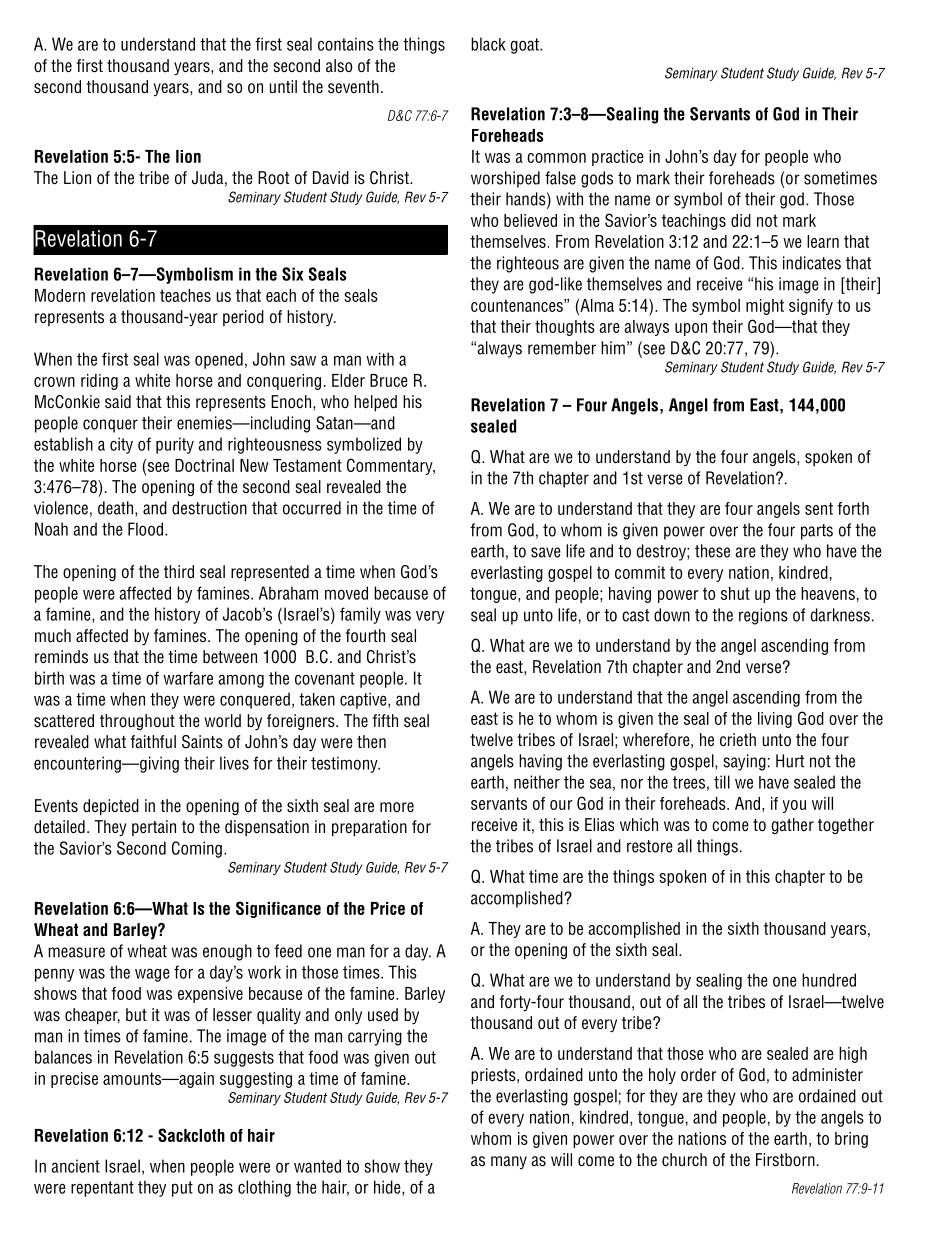 This image has height=1233, width=952. I want to click on black, so click(488, 44).
